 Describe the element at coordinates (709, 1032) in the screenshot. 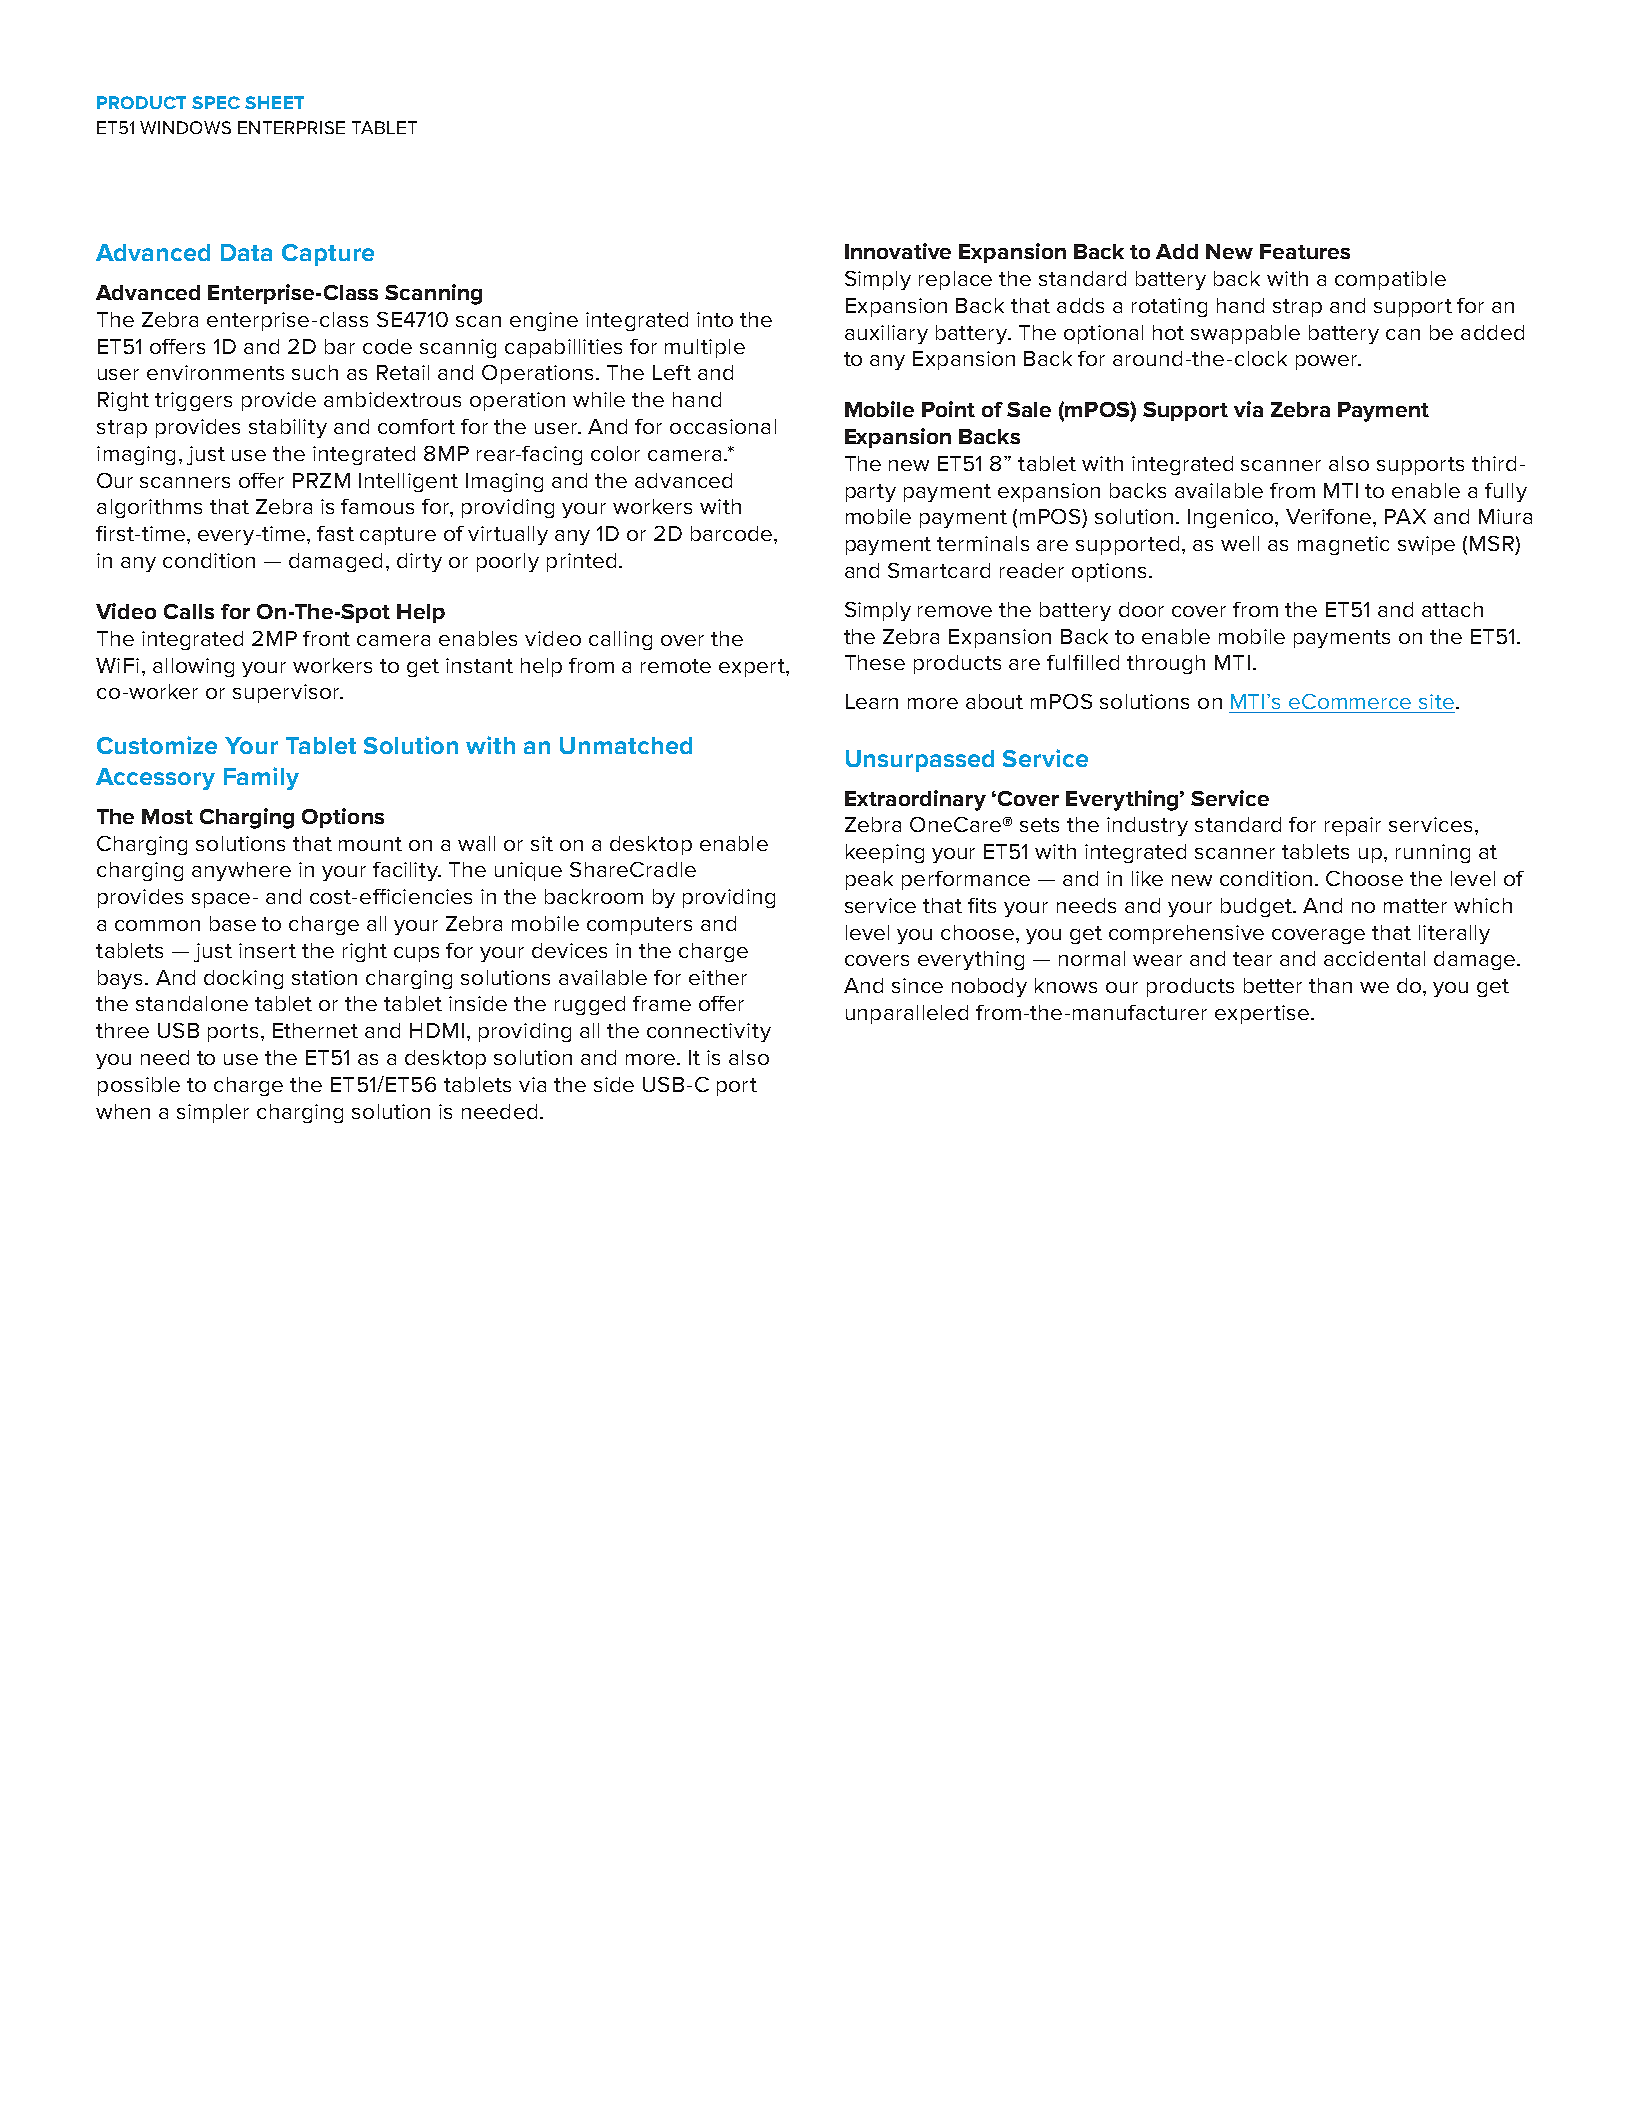

I see `connectivity` at that location.
